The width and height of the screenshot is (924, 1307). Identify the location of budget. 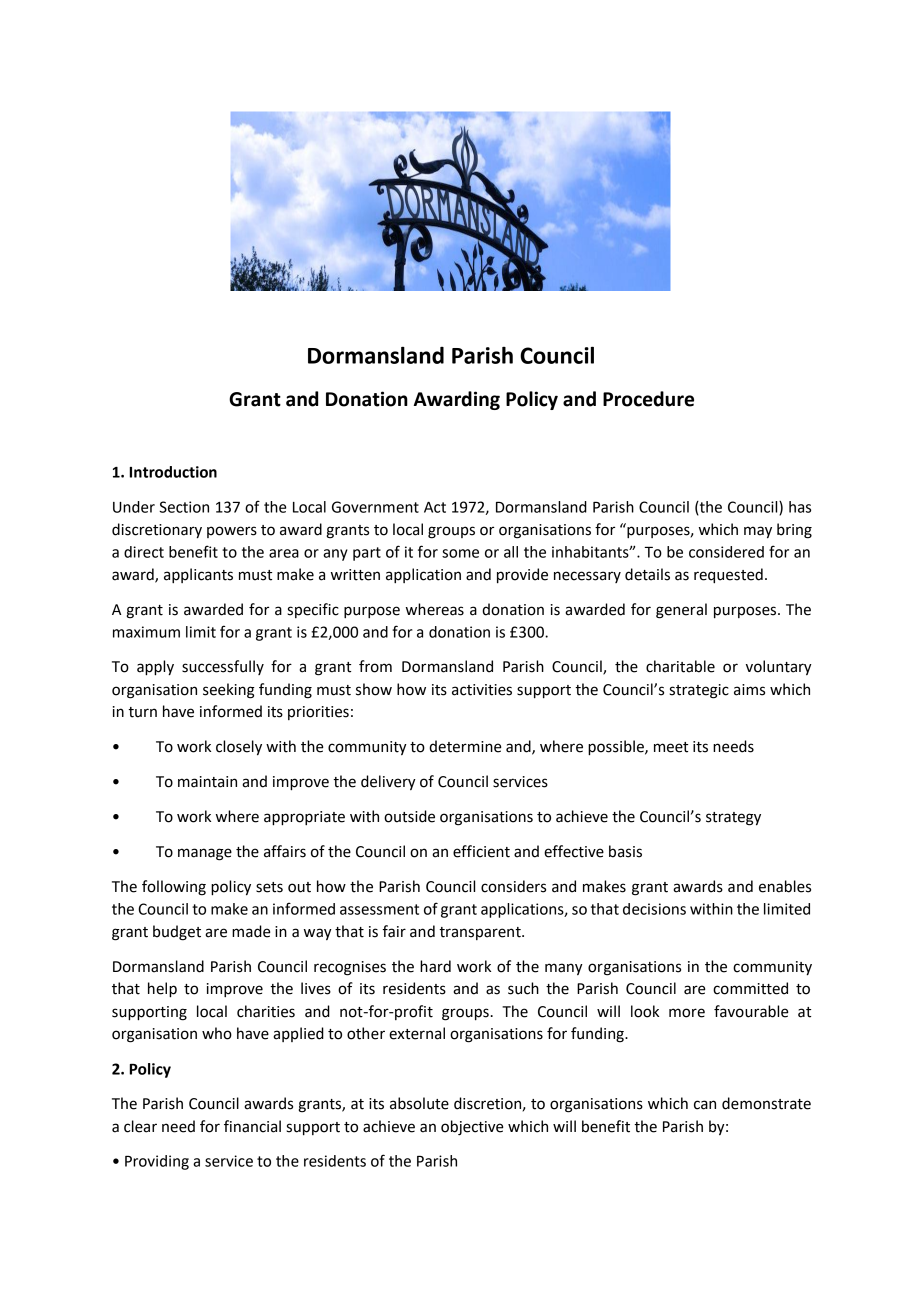
(177, 933).
